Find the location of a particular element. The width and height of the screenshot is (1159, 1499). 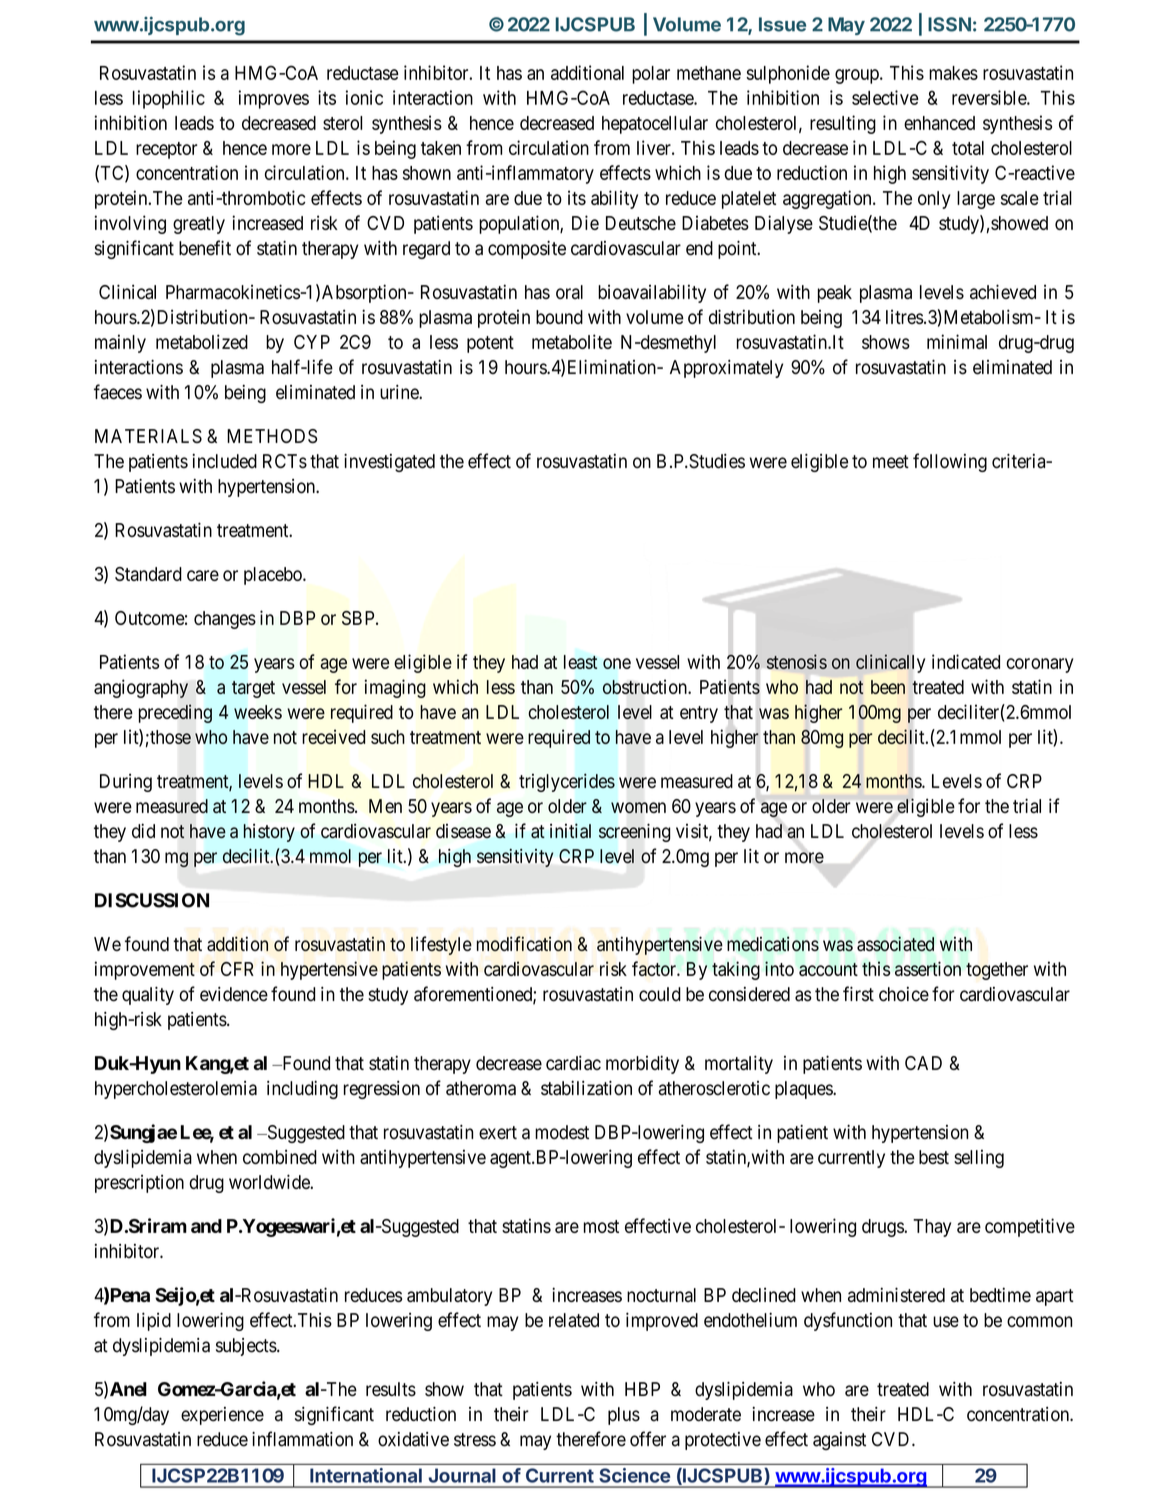

makes is located at coordinates (953, 73).
